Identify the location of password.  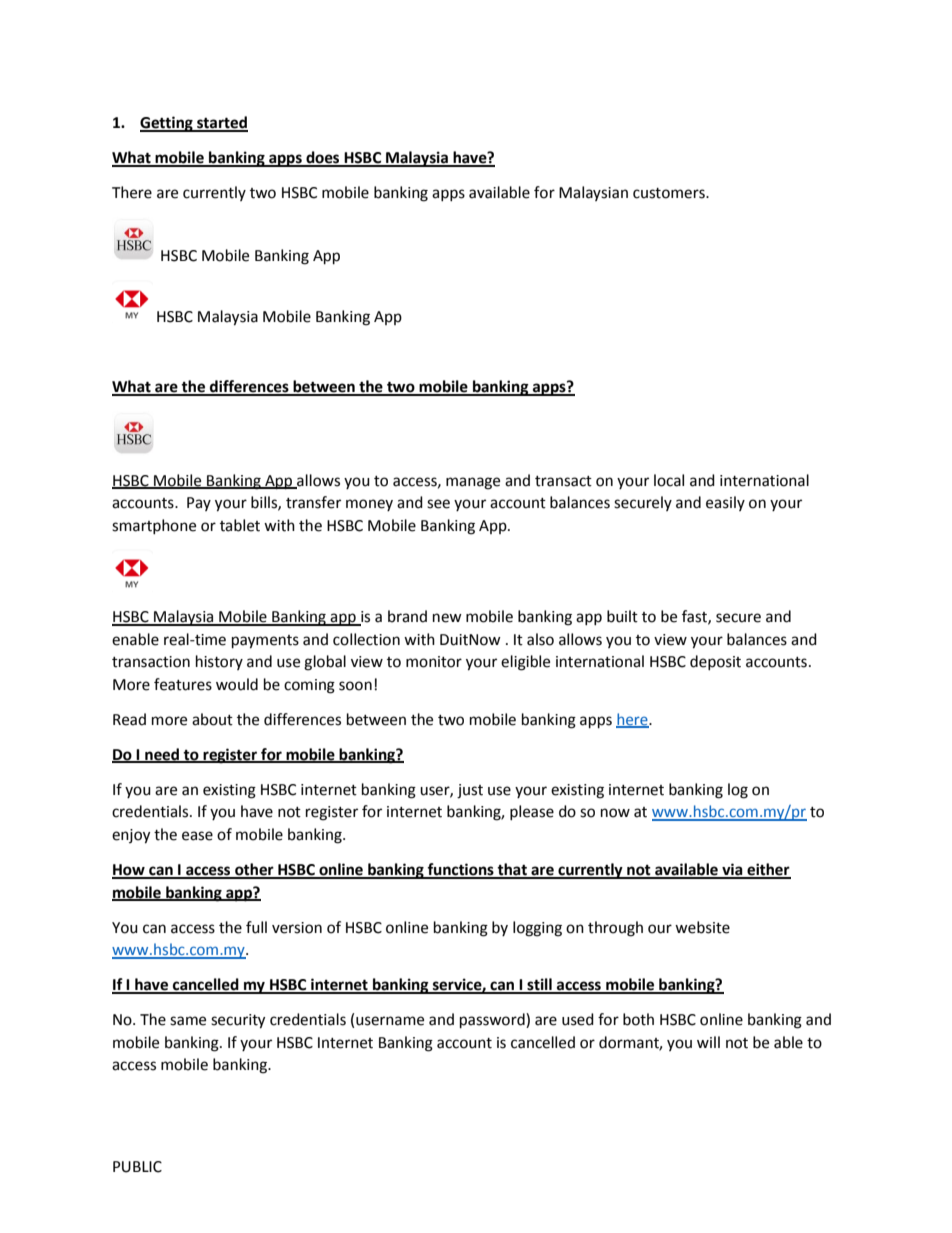
(493, 1021).
